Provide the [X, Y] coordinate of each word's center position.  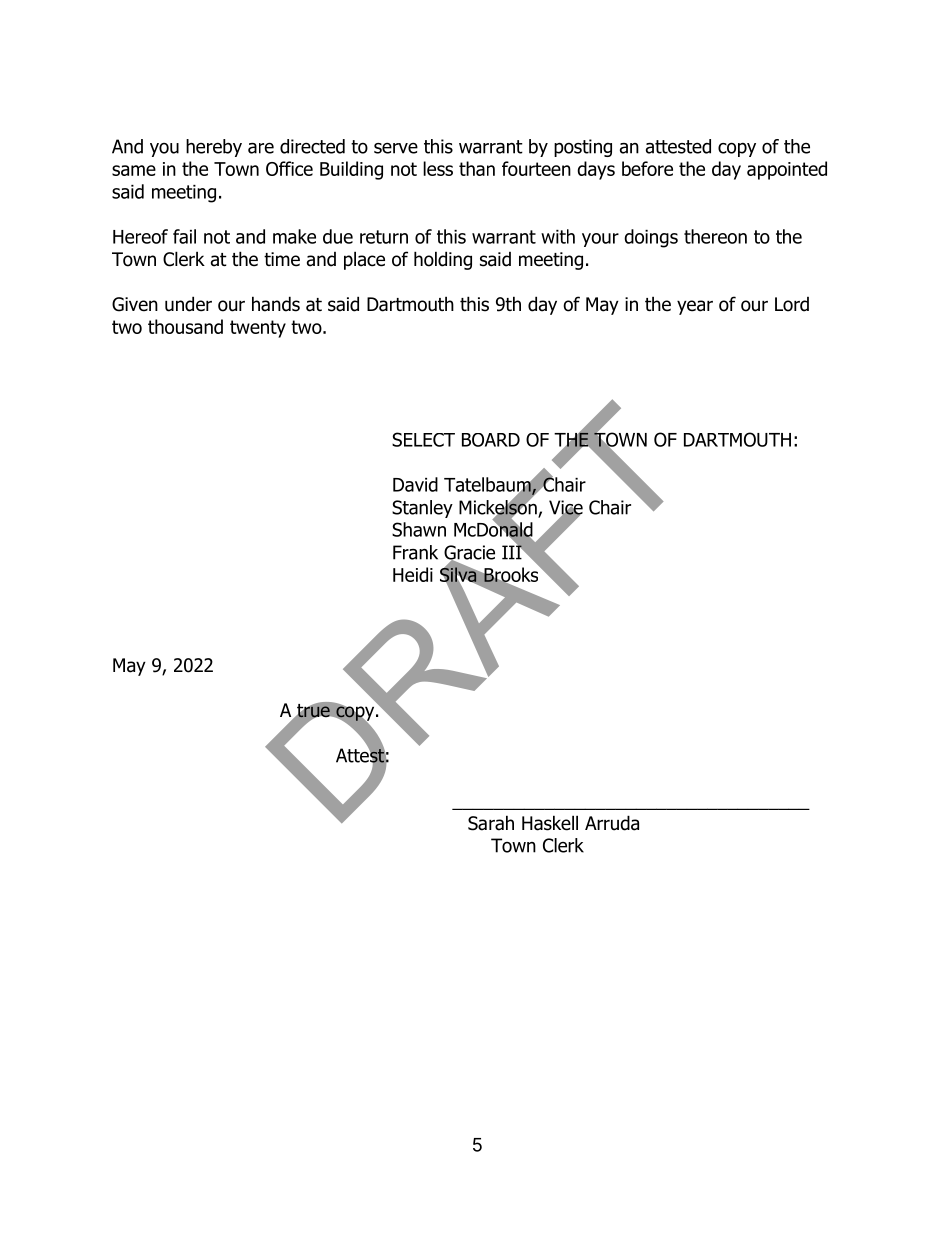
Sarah [491, 823]
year [695, 307]
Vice [566, 508]
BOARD [491, 440]
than [477, 168]
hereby [214, 148]
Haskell [550, 823]
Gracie [469, 553]
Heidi [413, 574]
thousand [185, 326]
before [647, 168]
